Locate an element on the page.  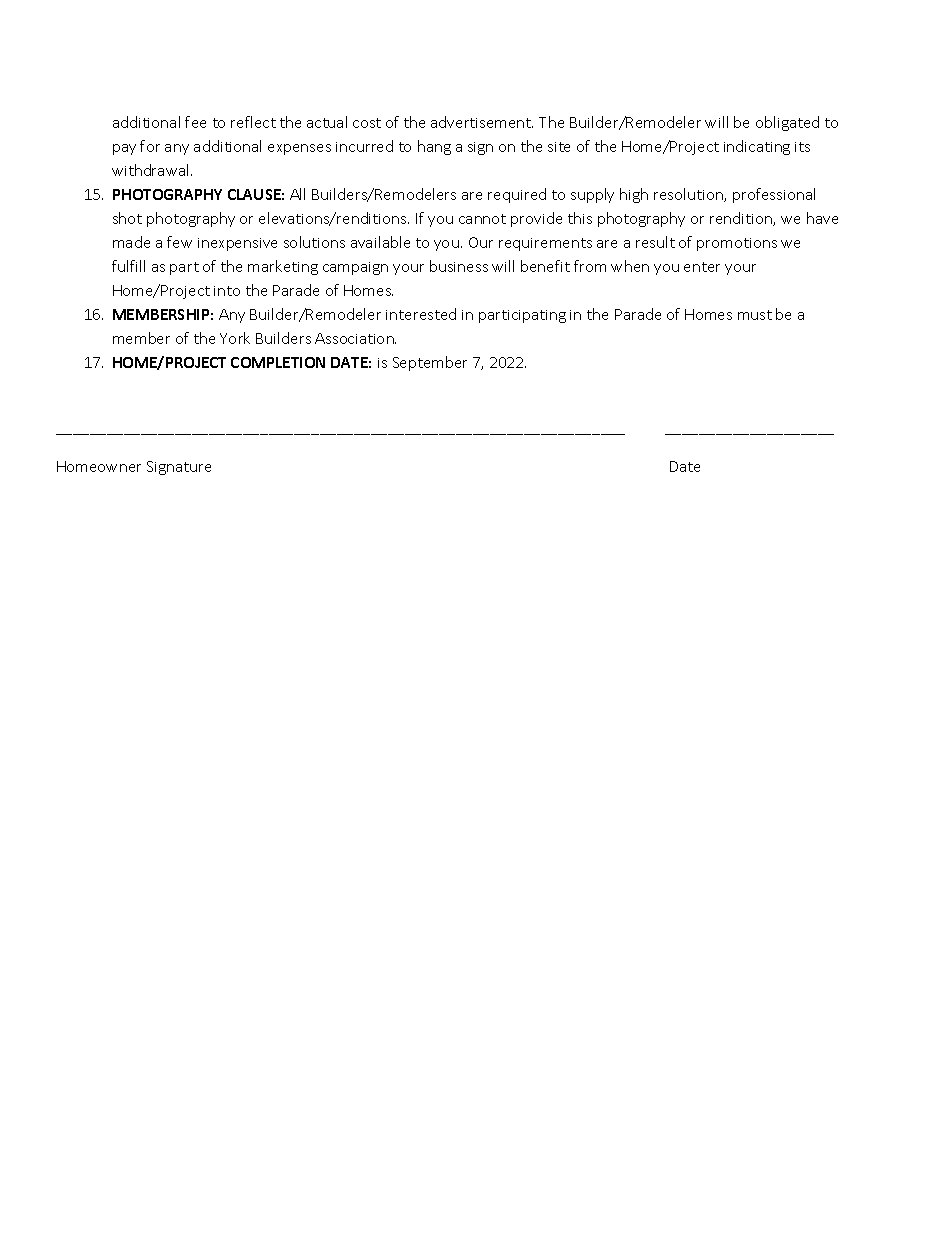
advertisement is located at coordinates (482, 122).
